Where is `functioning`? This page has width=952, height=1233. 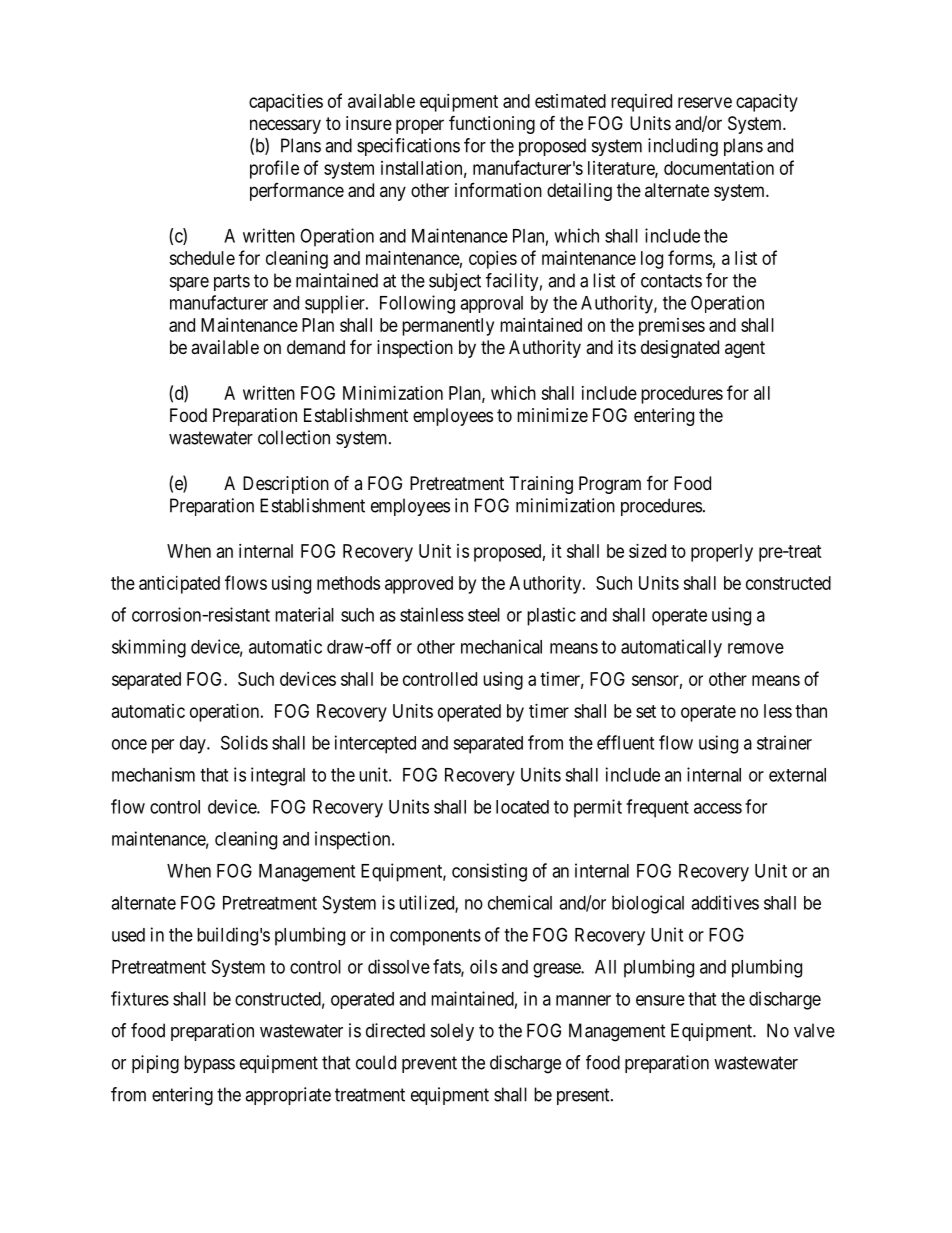 functioning is located at coordinates (492, 124).
